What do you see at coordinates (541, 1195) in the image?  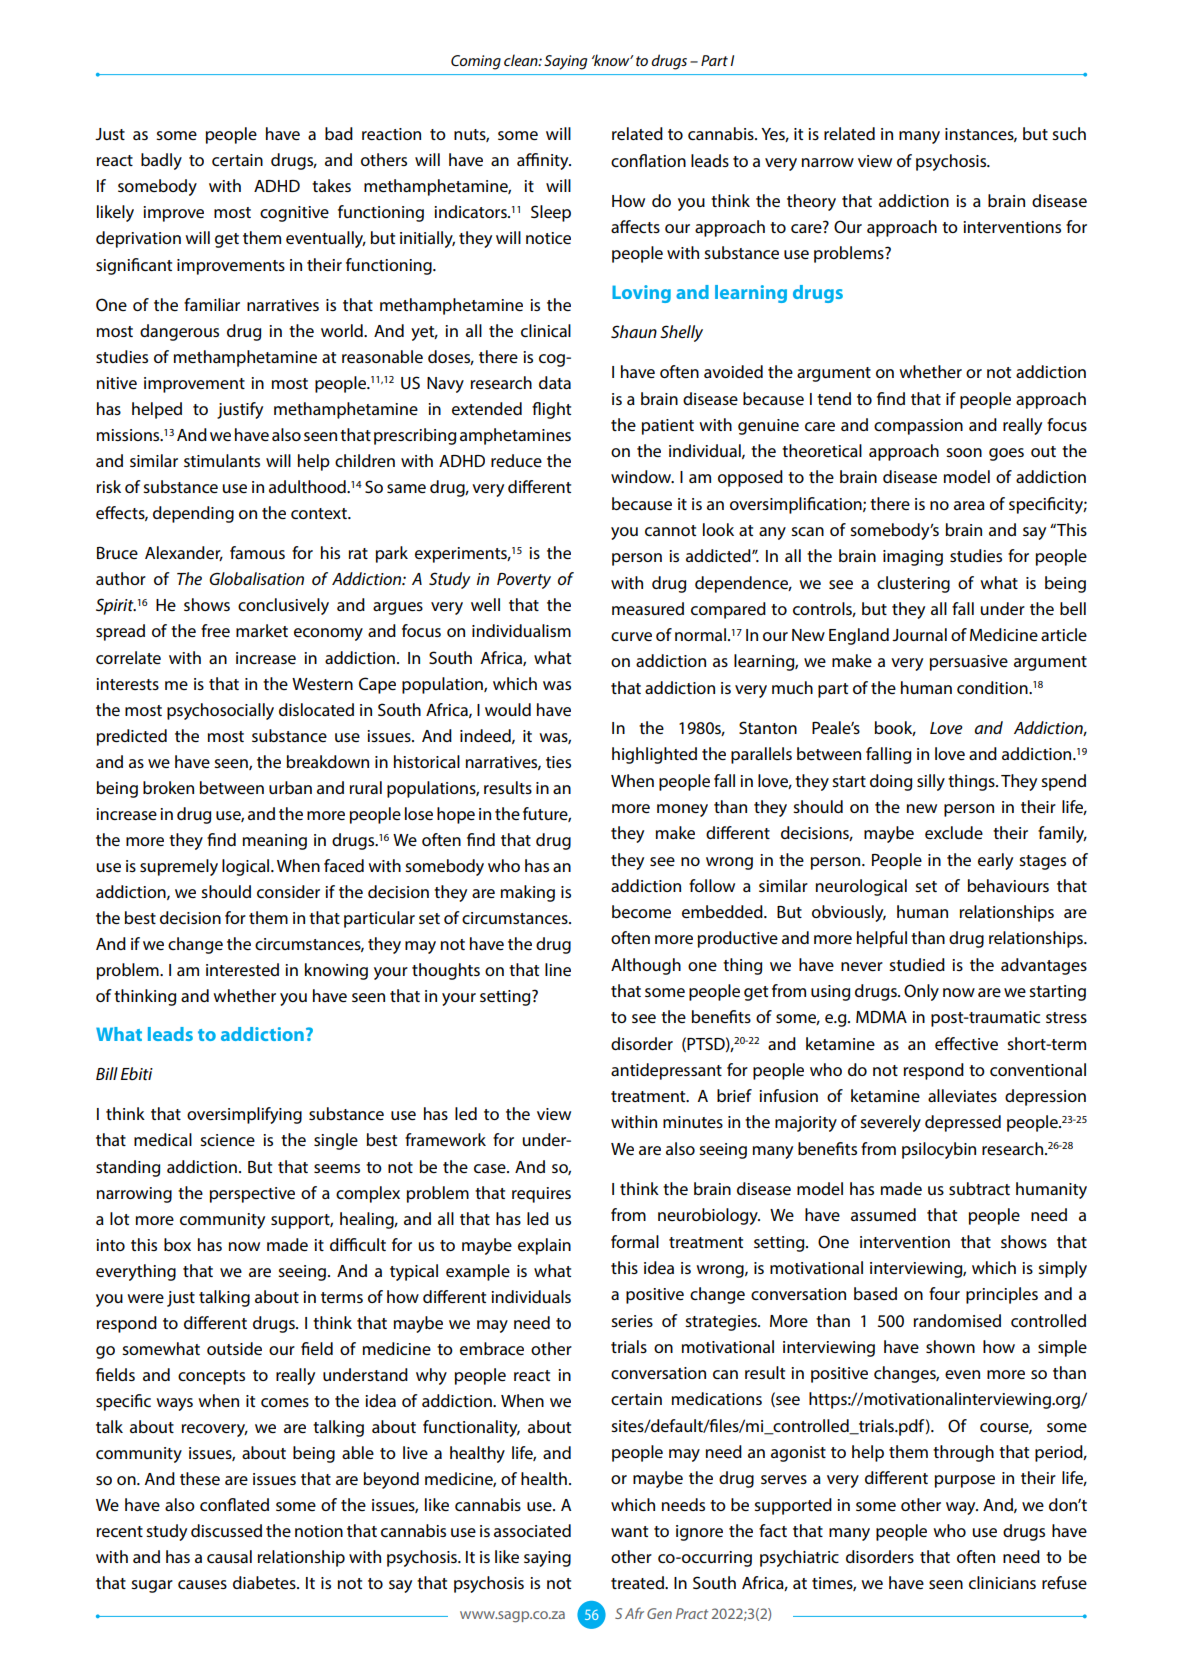 I see `requires` at bounding box center [541, 1195].
